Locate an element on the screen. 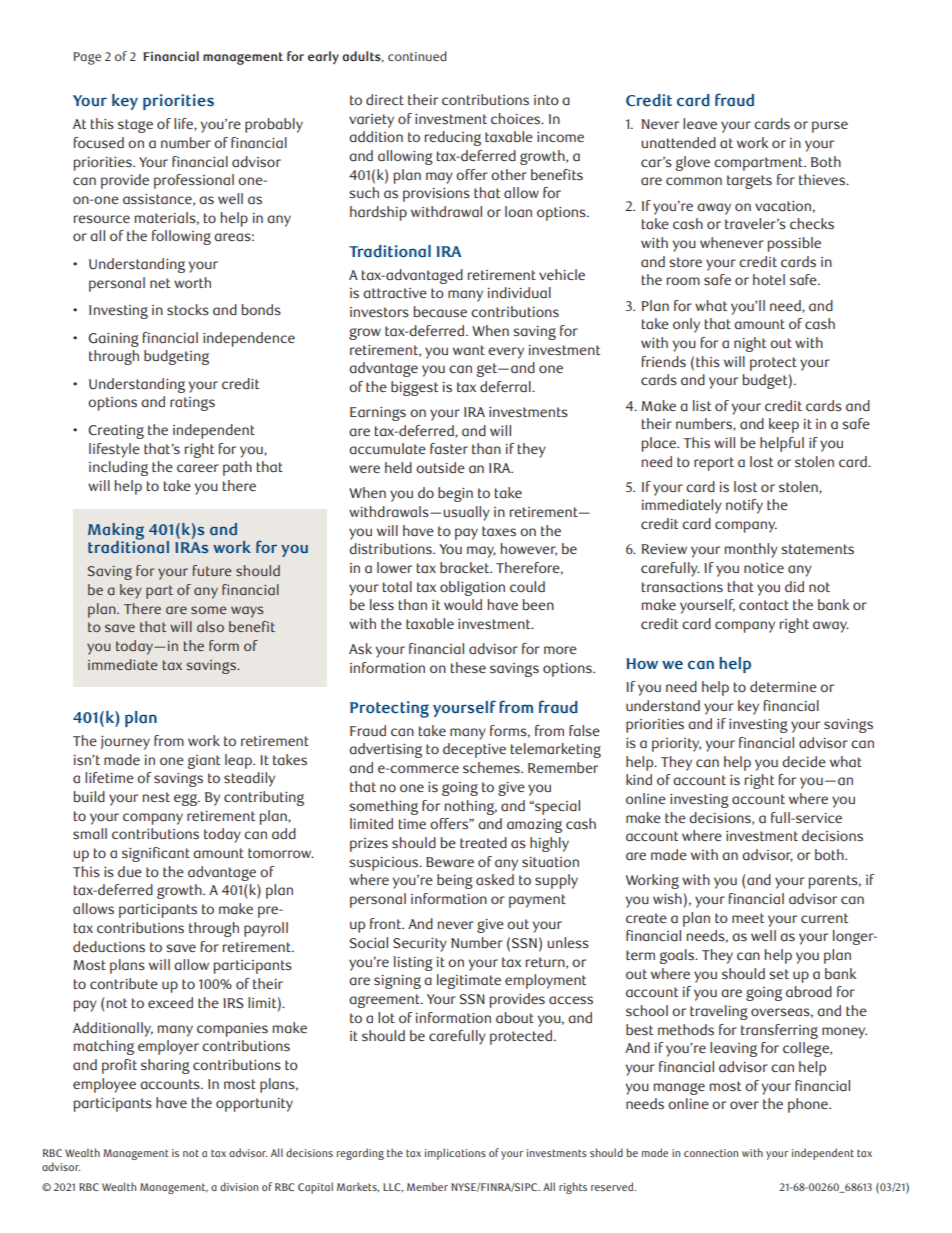 The image size is (952, 1233). stage is located at coordinates (135, 126).
